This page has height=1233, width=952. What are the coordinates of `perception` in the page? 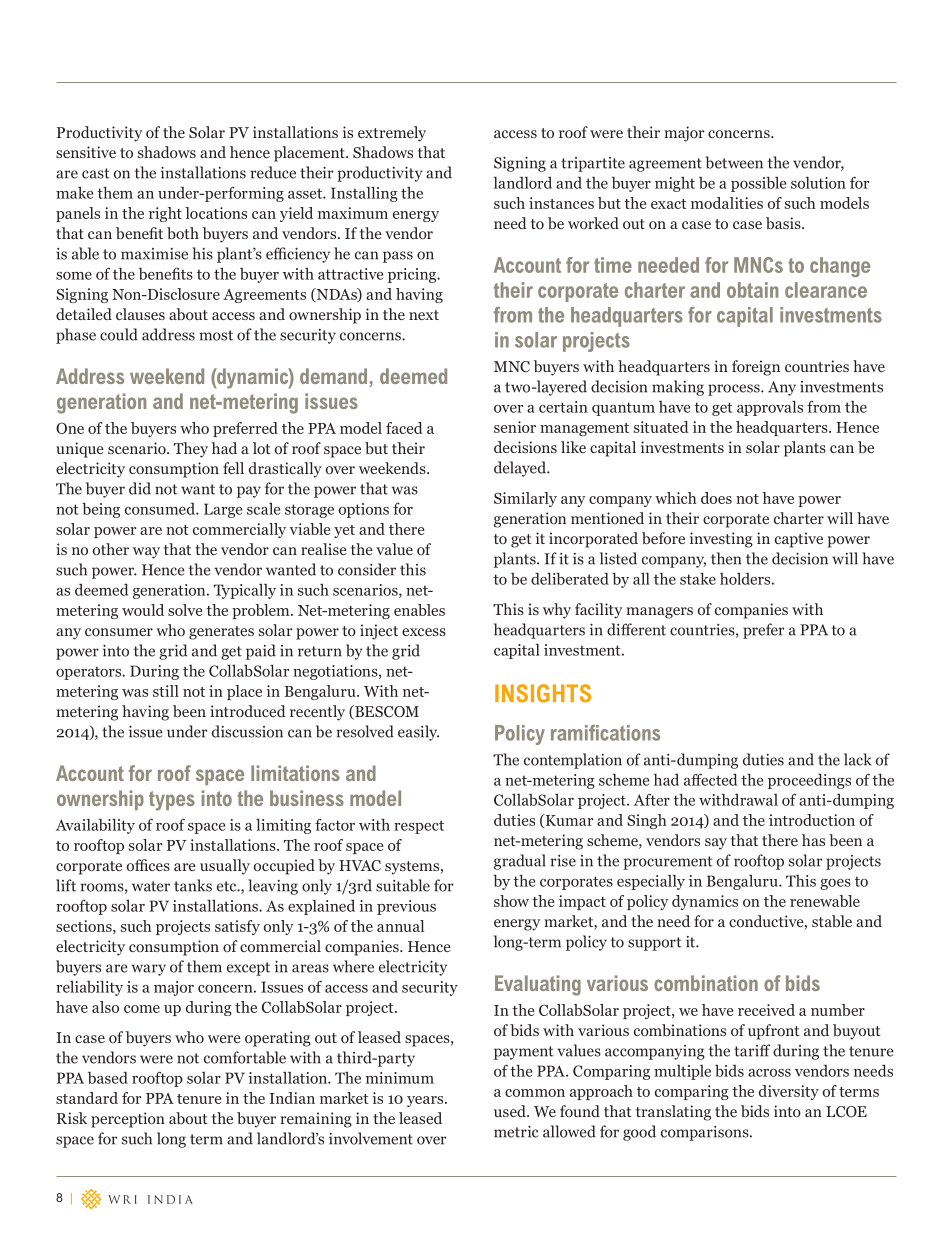 It's located at (128, 1120).
